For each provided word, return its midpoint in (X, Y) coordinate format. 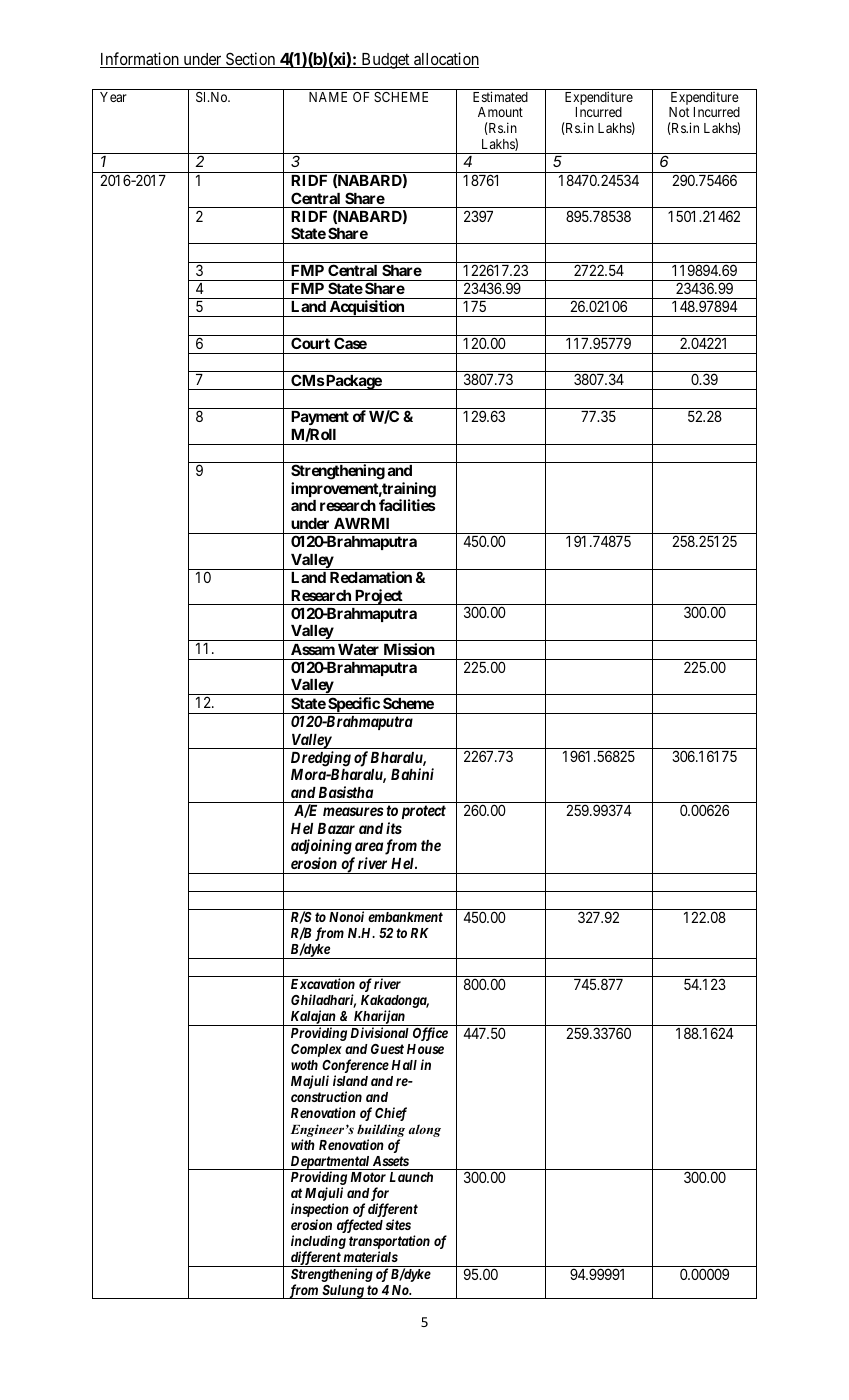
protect (424, 812)
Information (140, 60)
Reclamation (371, 577)
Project (379, 597)
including (318, 1243)
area (369, 846)
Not (679, 112)
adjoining (321, 847)
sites (398, 1224)
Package (353, 382)
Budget (385, 61)
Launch (411, 1177)
